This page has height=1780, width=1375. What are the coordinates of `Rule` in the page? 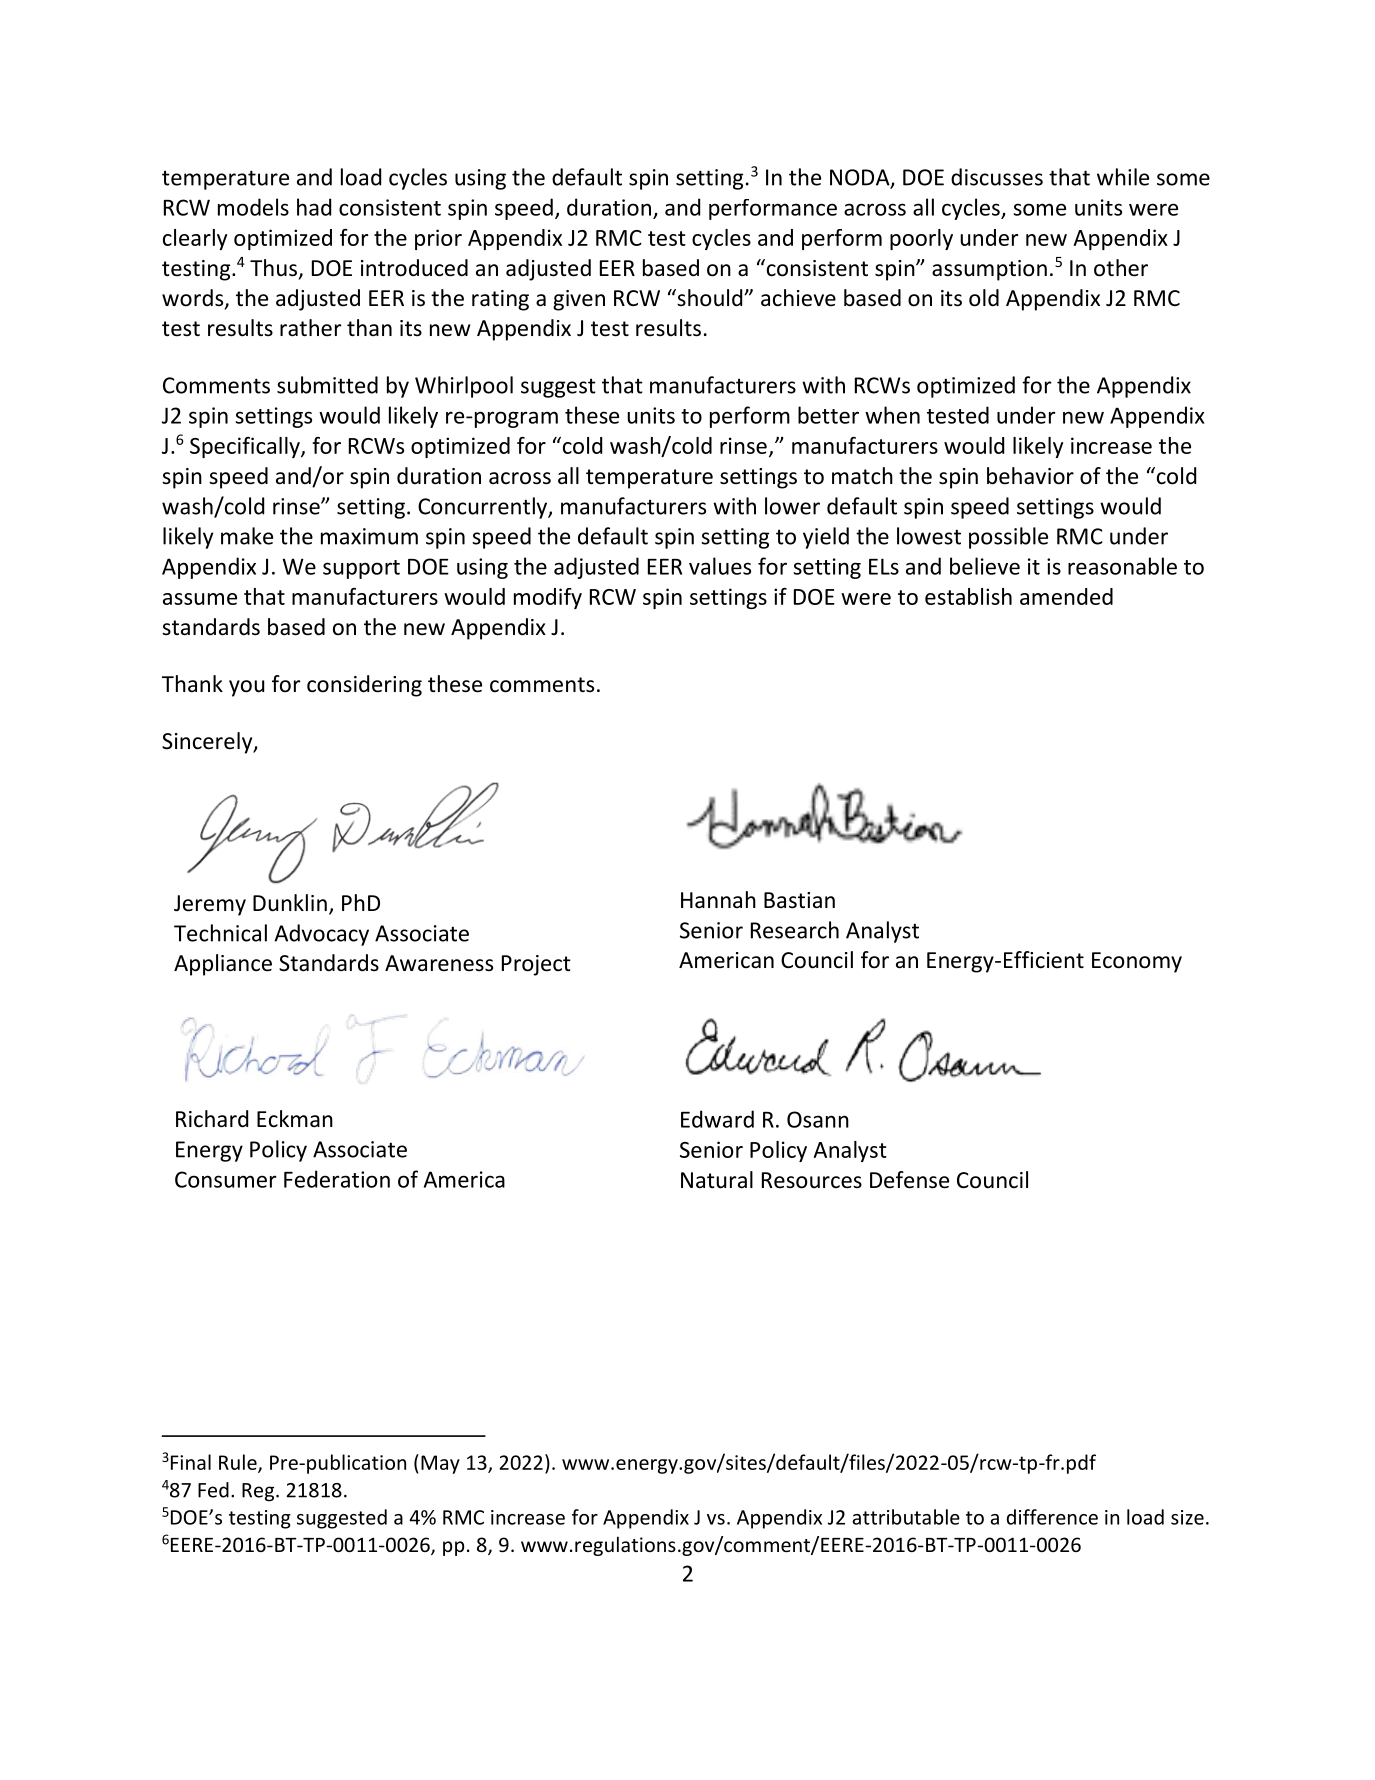 It's located at (239, 1463).
